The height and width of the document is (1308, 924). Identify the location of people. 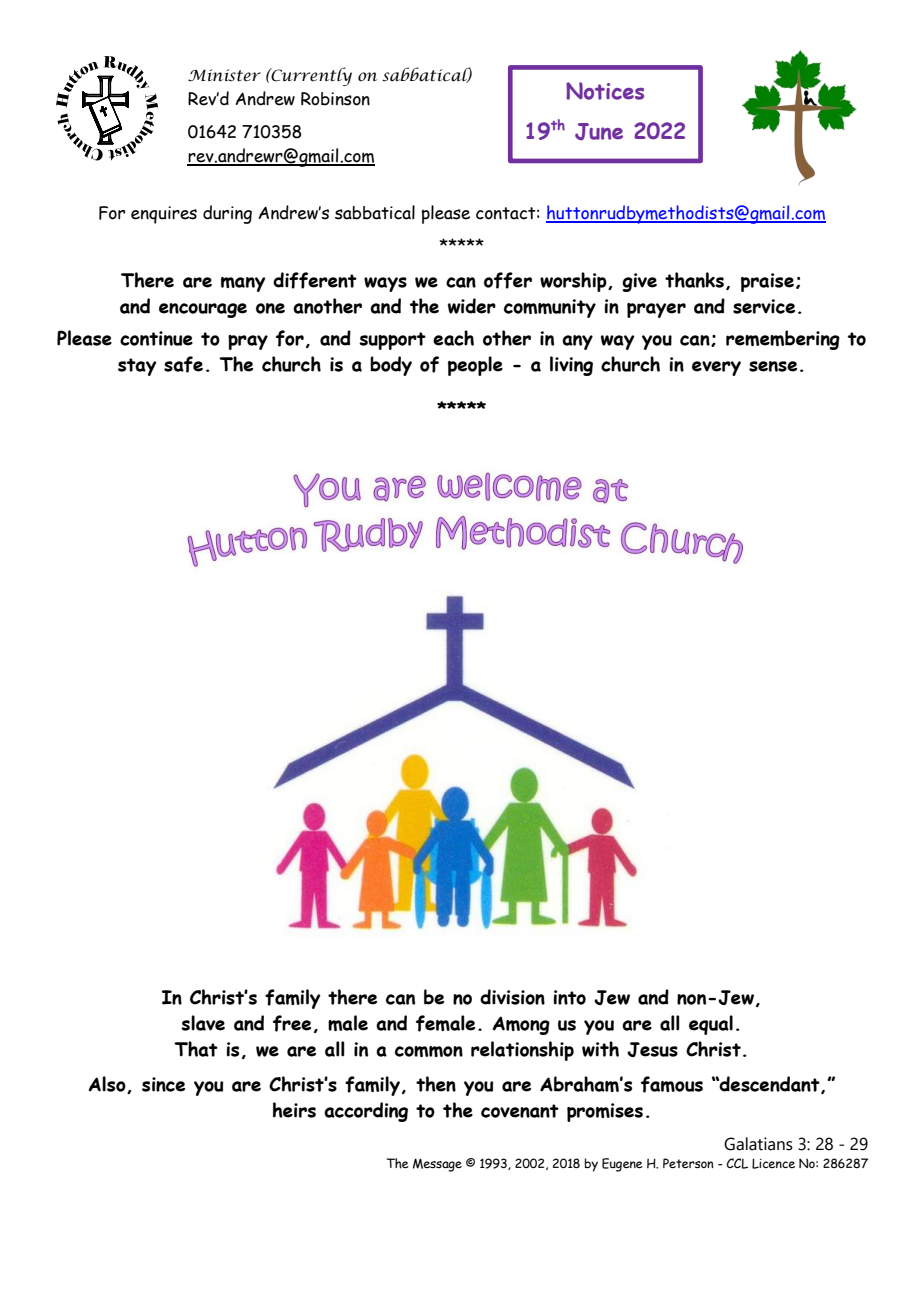
(475, 366).
